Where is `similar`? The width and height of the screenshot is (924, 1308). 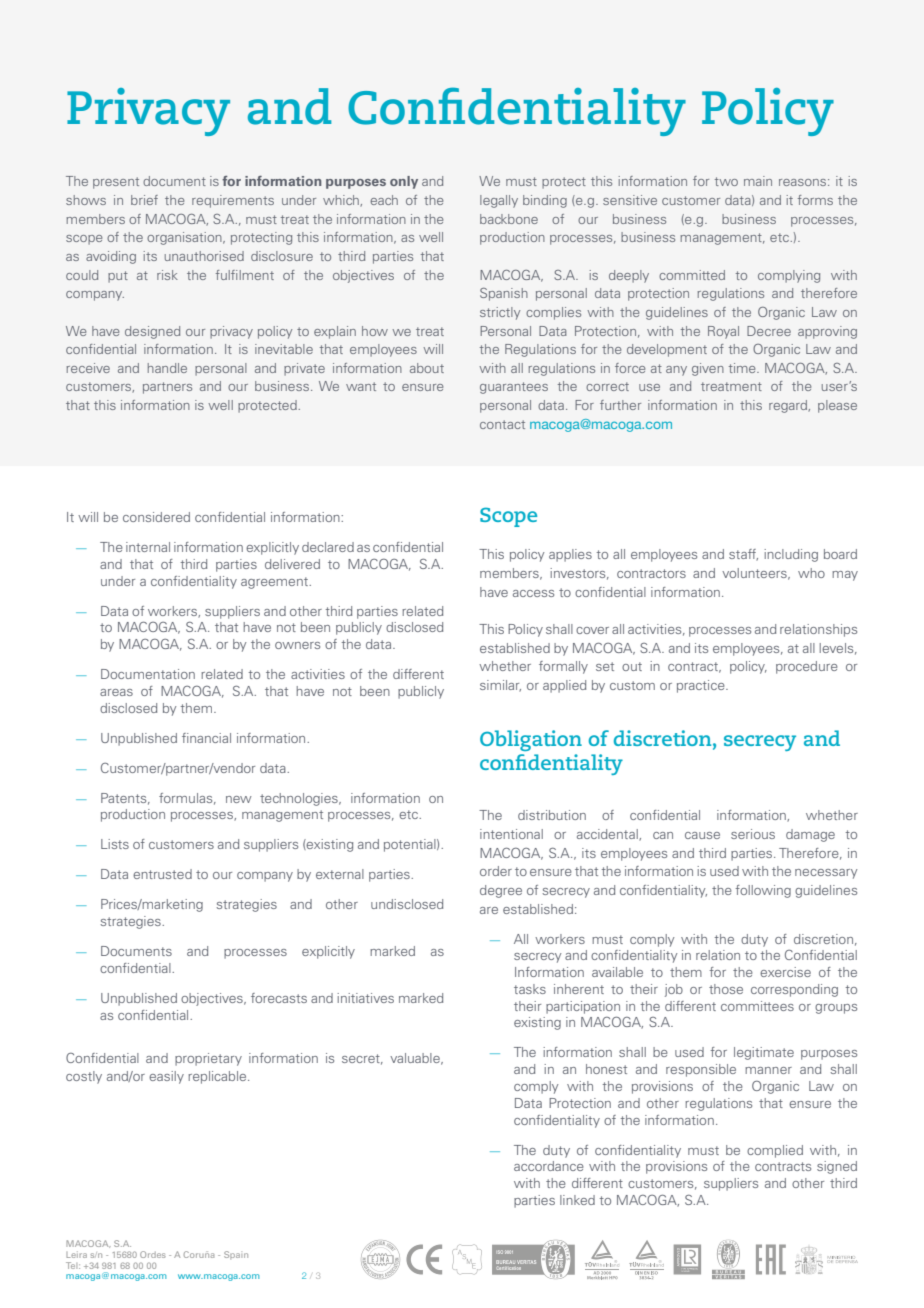
similar is located at coordinates (500, 686).
